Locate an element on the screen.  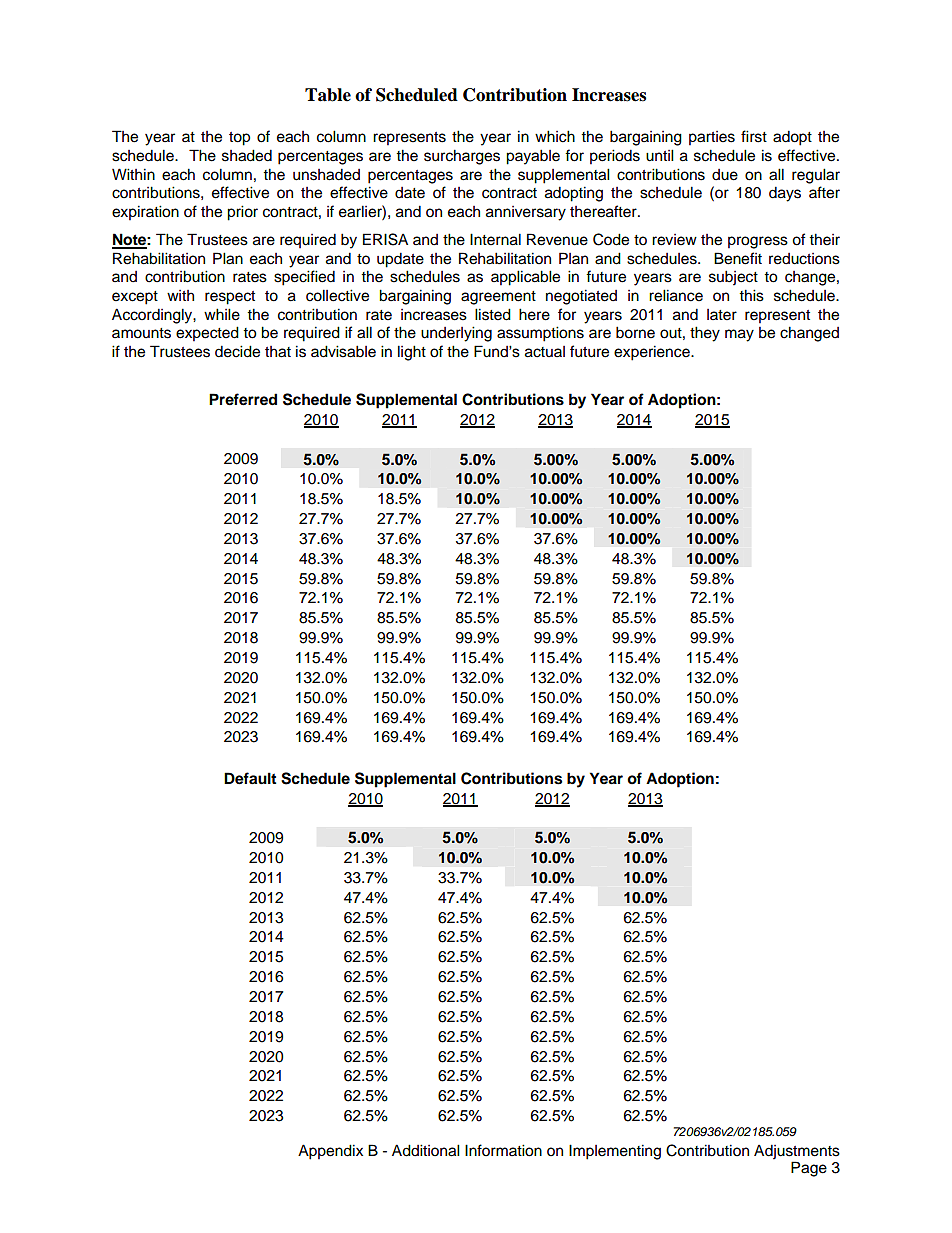
Preferred is located at coordinates (243, 399).
